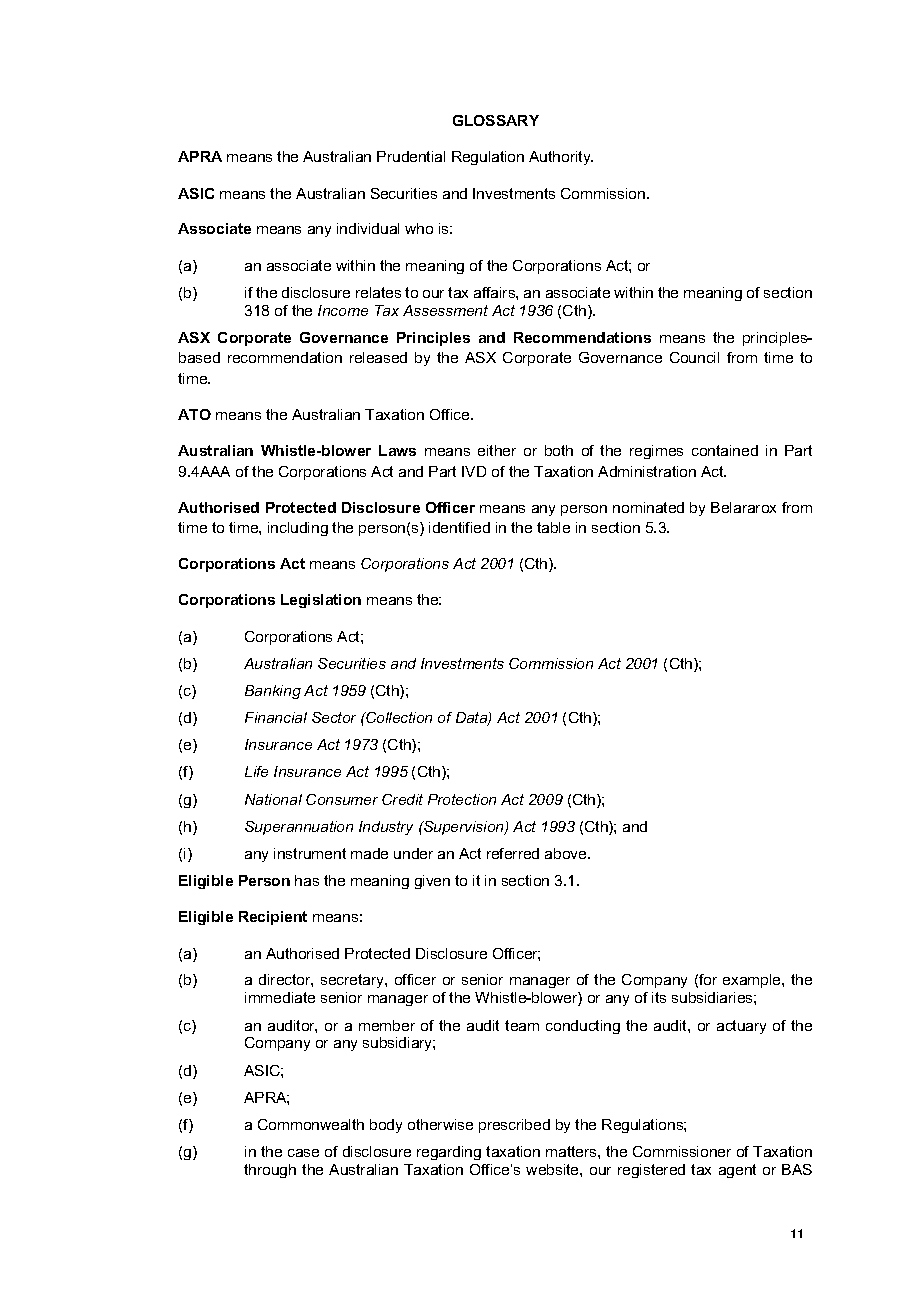  What do you see at coordinates (462, 799) in the page?
I see `Protection` at bounding box center [462, 799].
